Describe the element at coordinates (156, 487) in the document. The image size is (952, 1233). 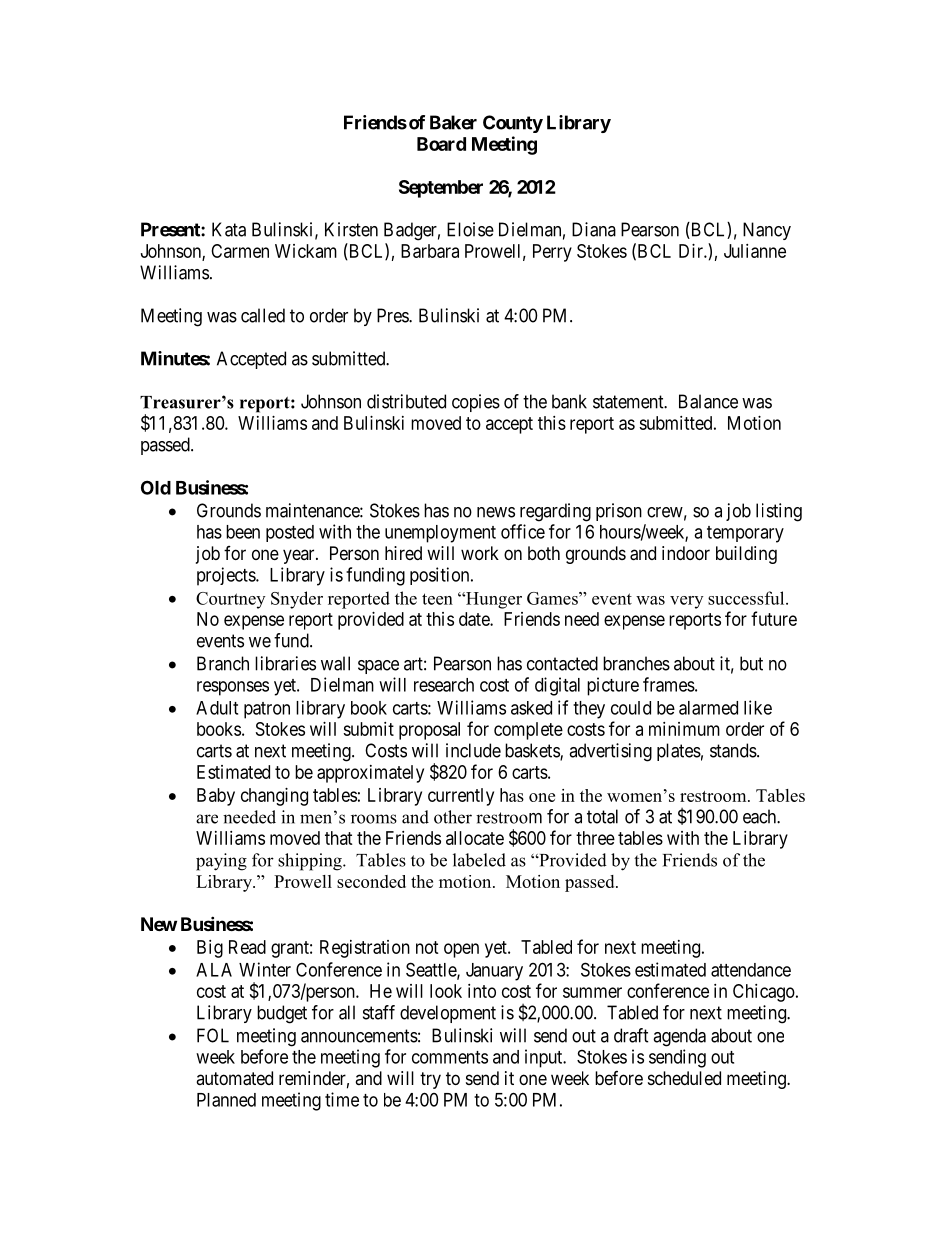
I see `Old` at that location.
